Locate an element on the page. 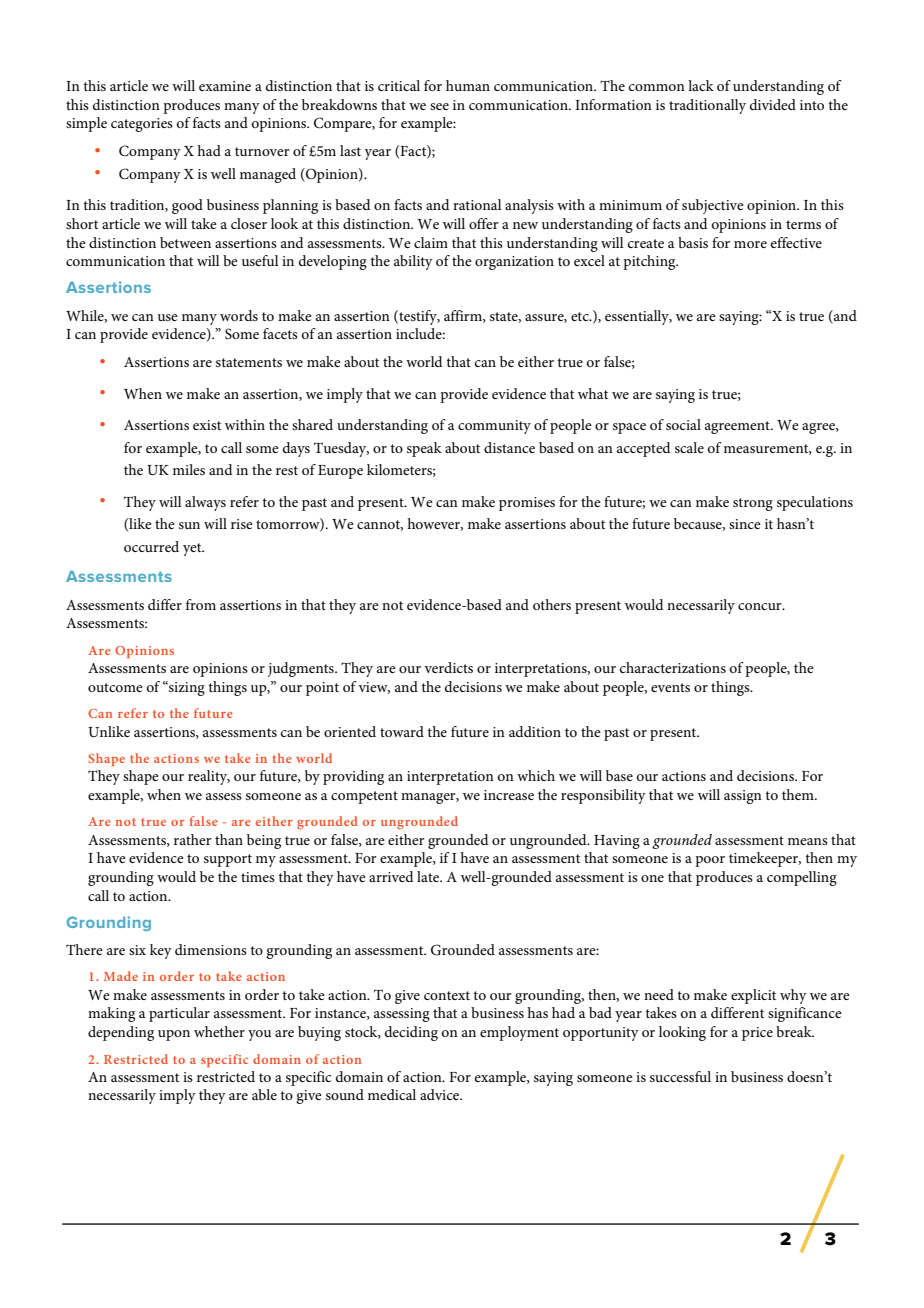 The height and width of the page is (1308, 924). advice is located at coordinates (441, 1094).
